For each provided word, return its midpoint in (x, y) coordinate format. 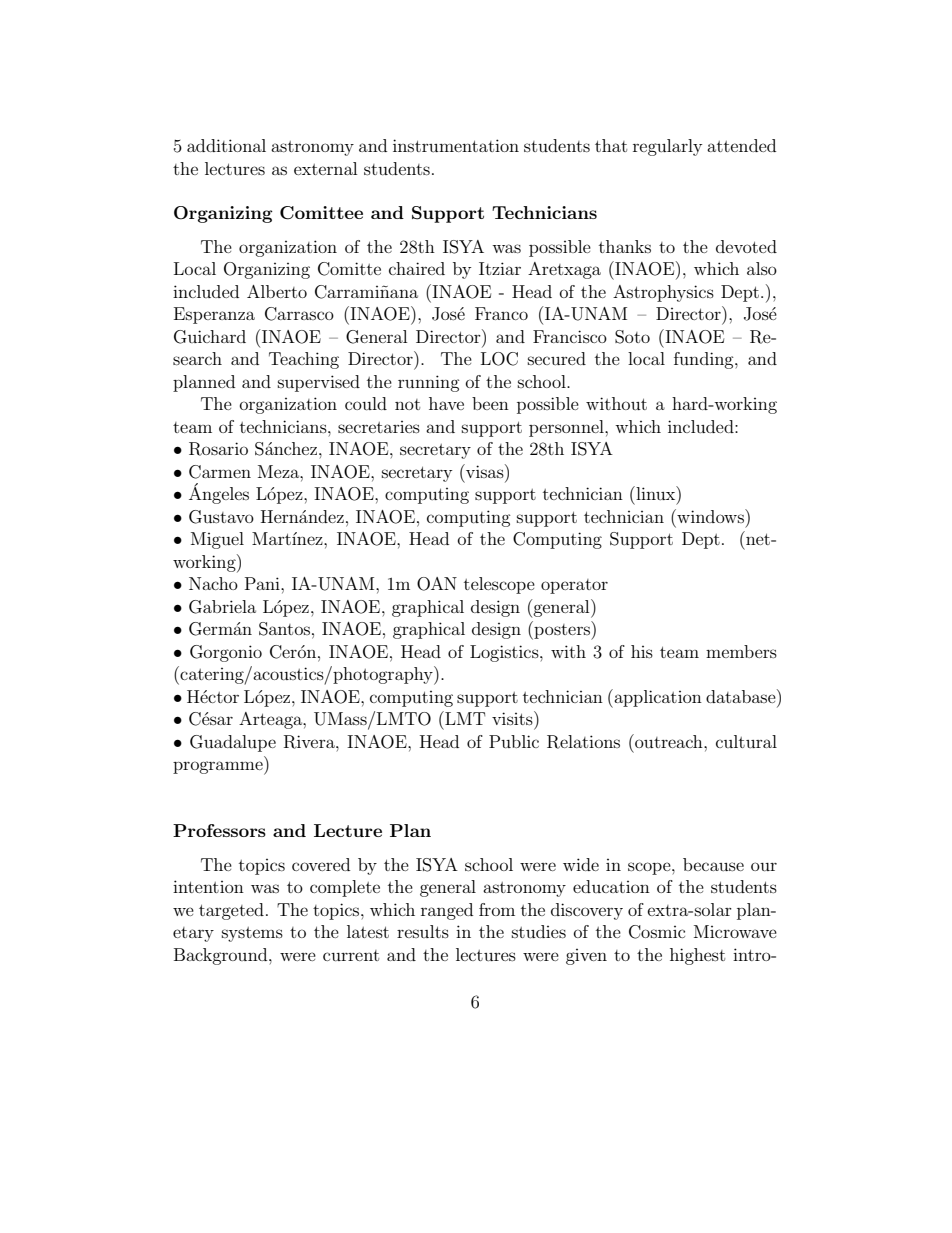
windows (710, 516)
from (497, 909)
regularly (667, 147)
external (325, 168)
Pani (263, 583)
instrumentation (456, 145)
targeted (231, 911)
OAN (437, 584)
